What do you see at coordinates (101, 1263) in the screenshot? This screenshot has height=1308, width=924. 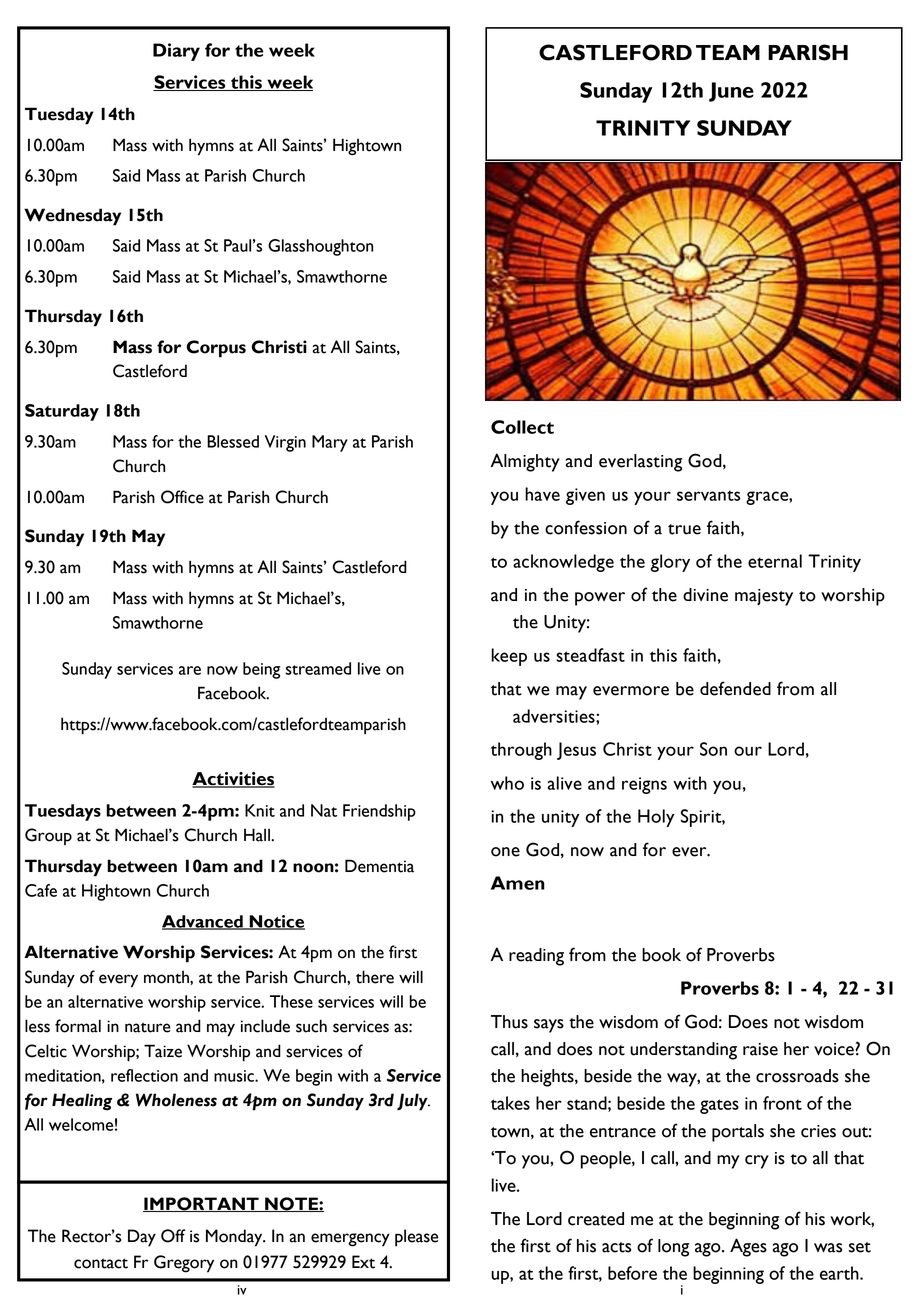 I see `contact` at bounding box center [101, 1263].
